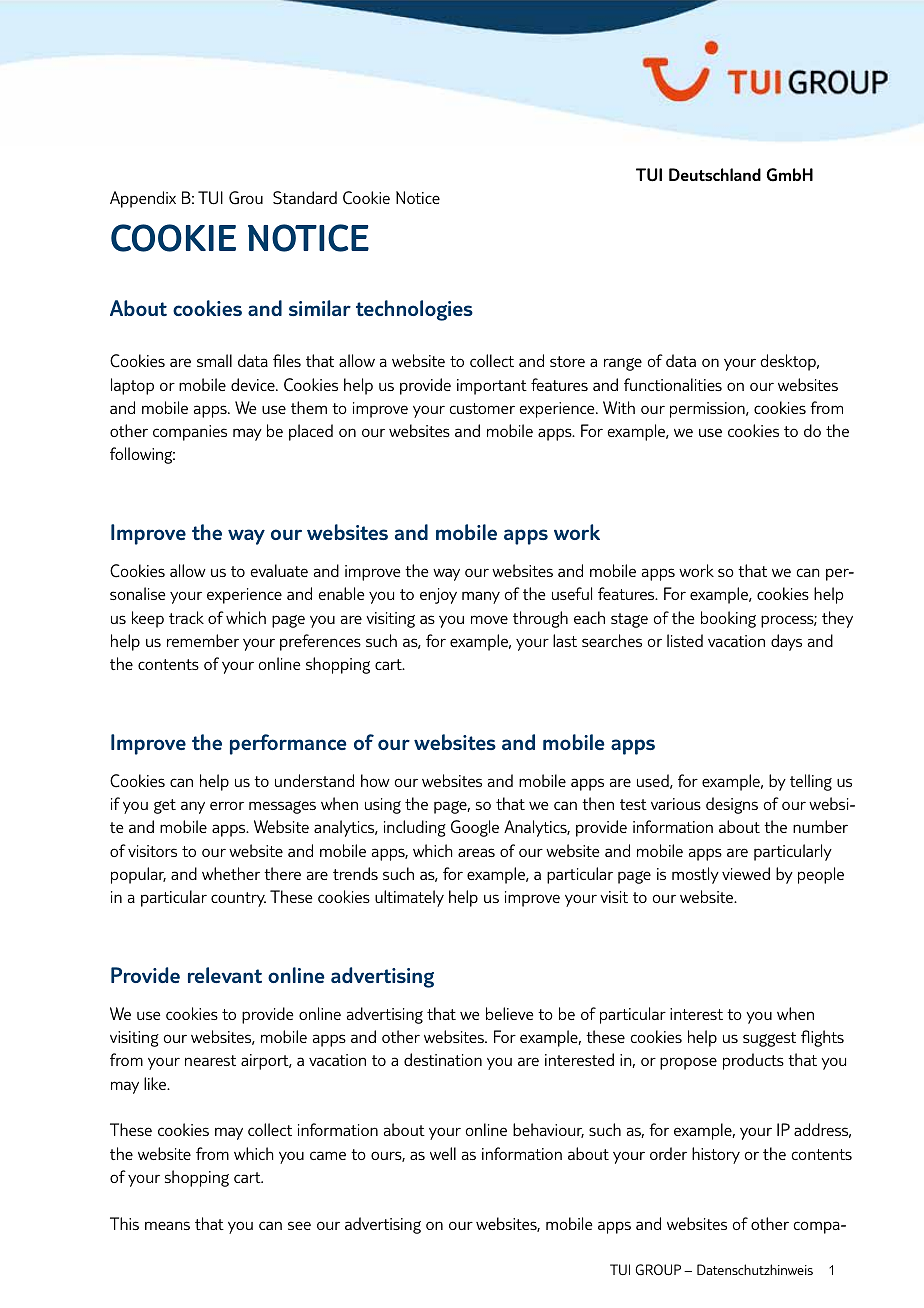 Image resolution: width=924 pixels, height=1308 pixels. What do you see at coordinates (414, 310) in the screenshot?
I see `technologies` at bounding box center [414, 310].
